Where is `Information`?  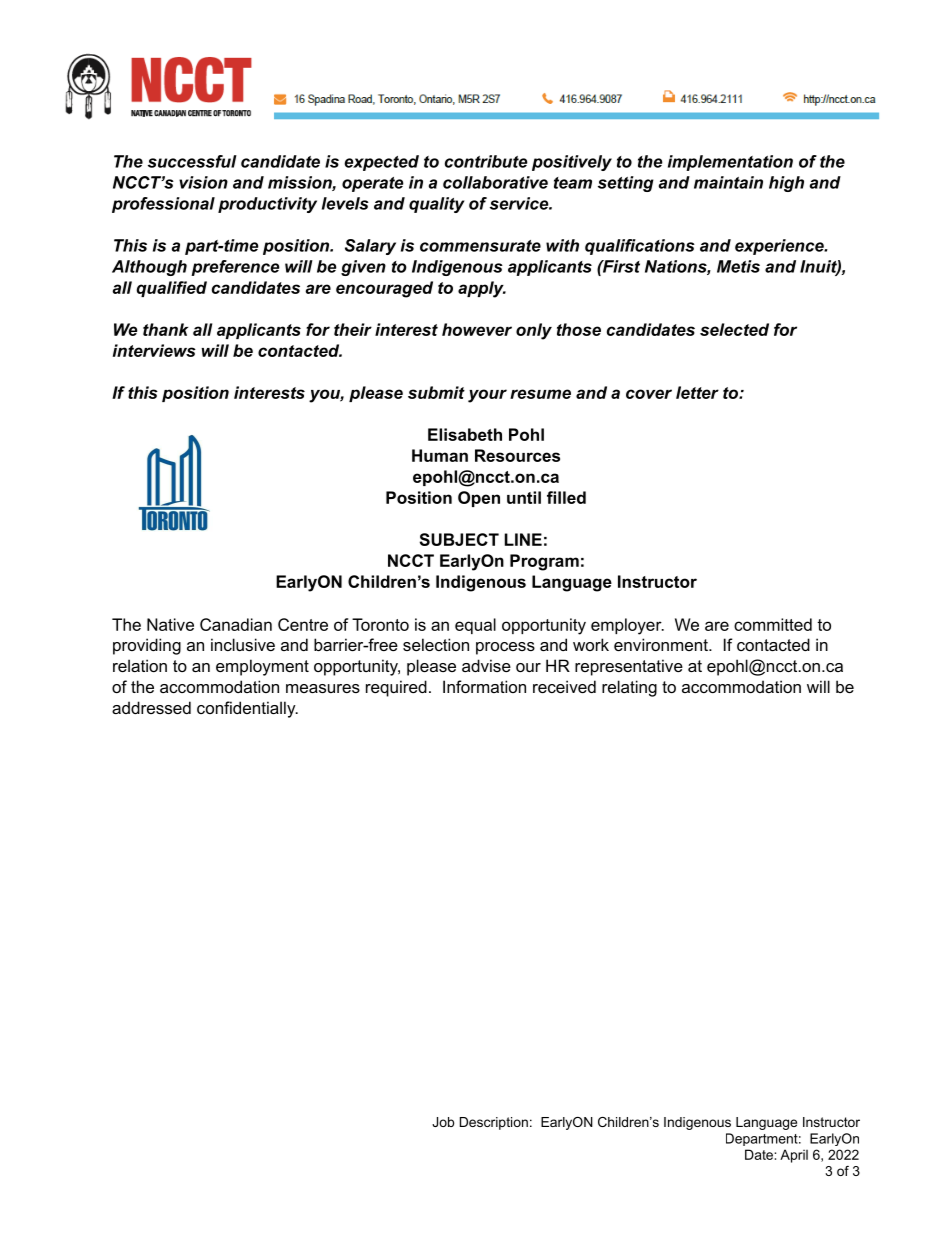
Information is located at coordinates (484, 686).
